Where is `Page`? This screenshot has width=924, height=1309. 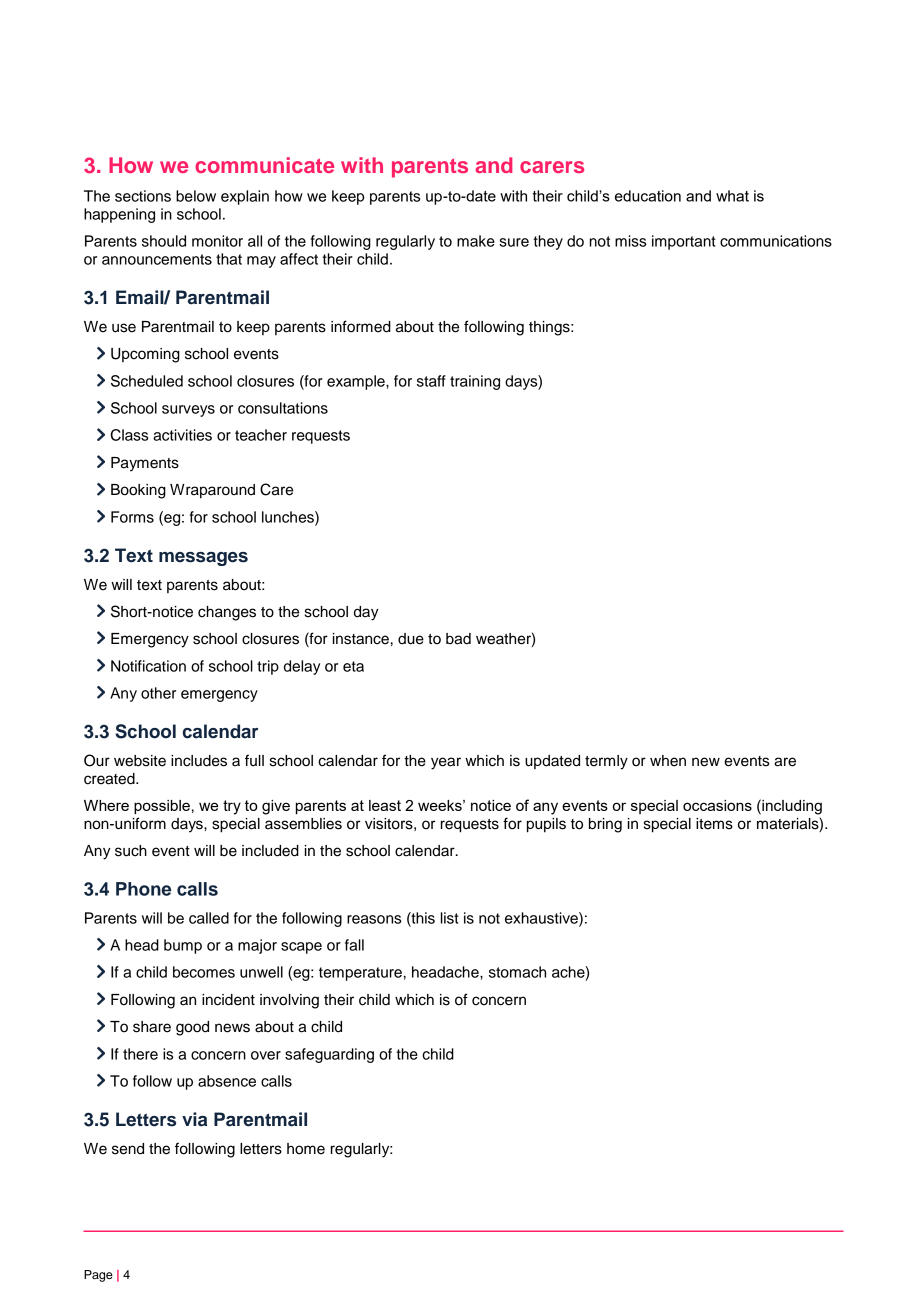 Page is located at coordinates (98, 1276).
